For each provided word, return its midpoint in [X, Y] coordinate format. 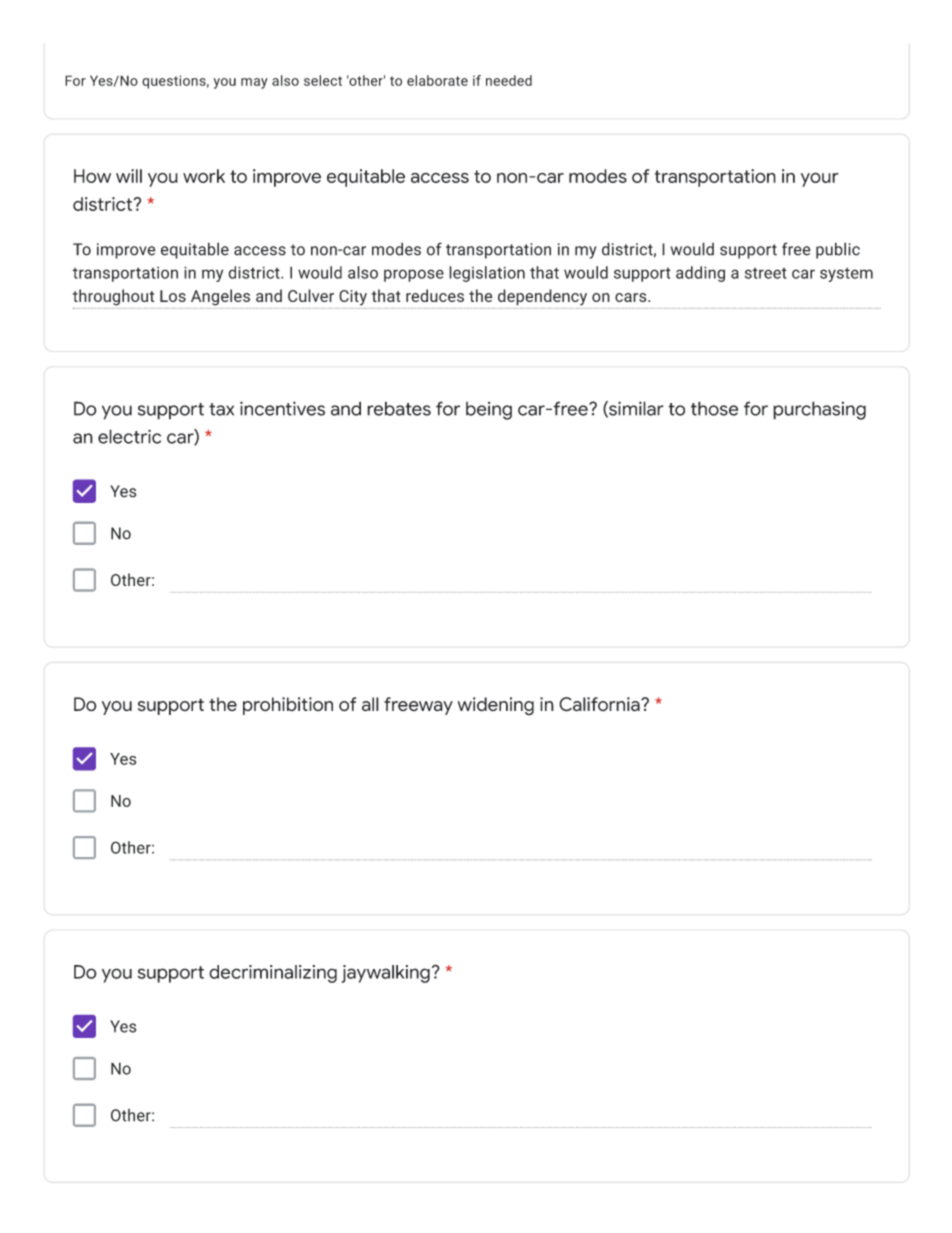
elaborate [437, 80]
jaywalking [386, 974]
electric [129, 436]
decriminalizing [273, 974]
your [820, 179]
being [489, 411]
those [714, 408]
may [254, 83]
